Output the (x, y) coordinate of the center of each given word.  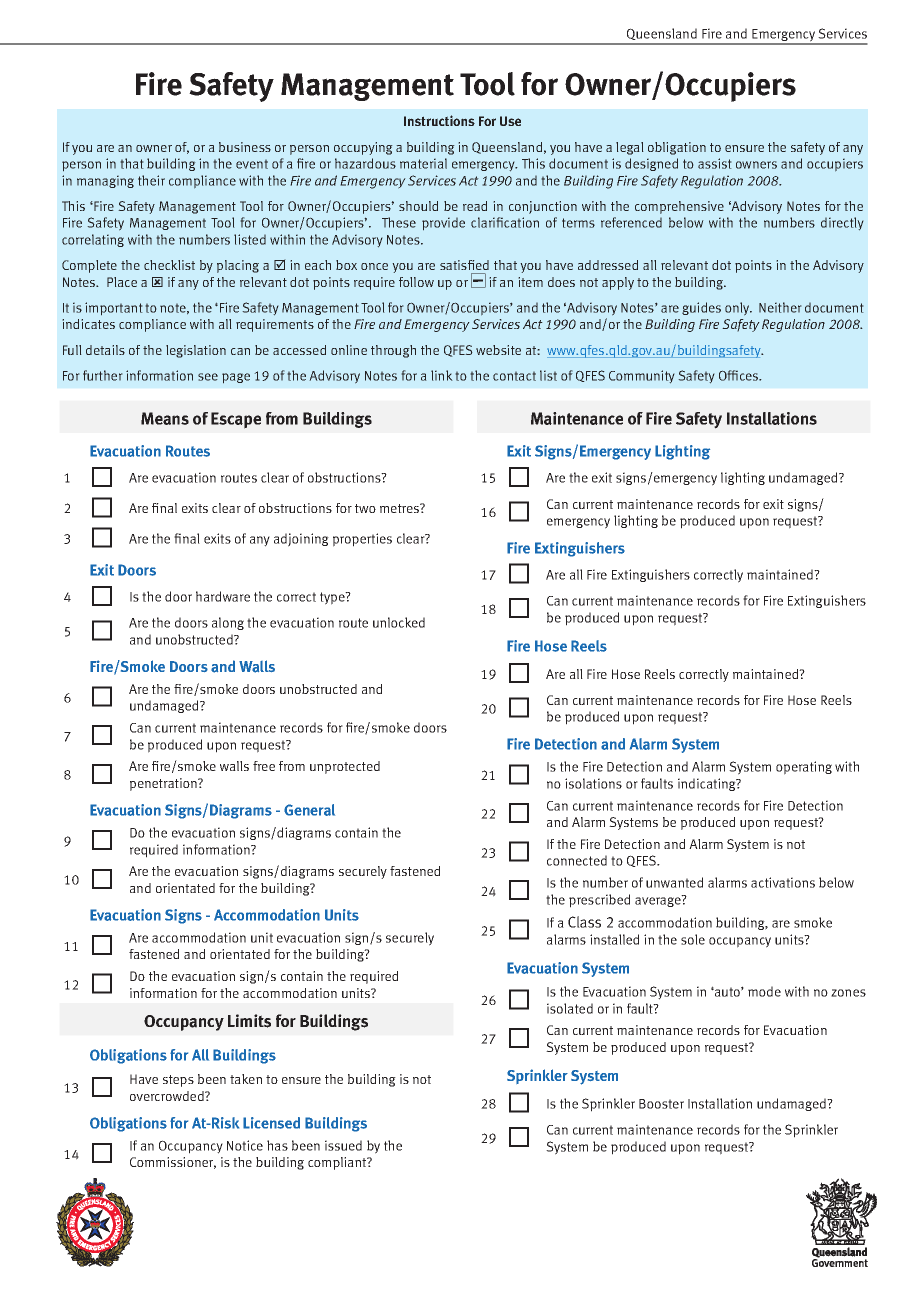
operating (804, 768)
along (228, 623)
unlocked (399, 622)
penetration (164, 784)
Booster (661, 1104)
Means (165, 418)
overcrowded (168, 1096)
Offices (740, 375)
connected (577, 860)
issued (343, 1145)
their (151, 180)
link (442, 375)
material (423, 163)
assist (715, 163)
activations (783, 882)
